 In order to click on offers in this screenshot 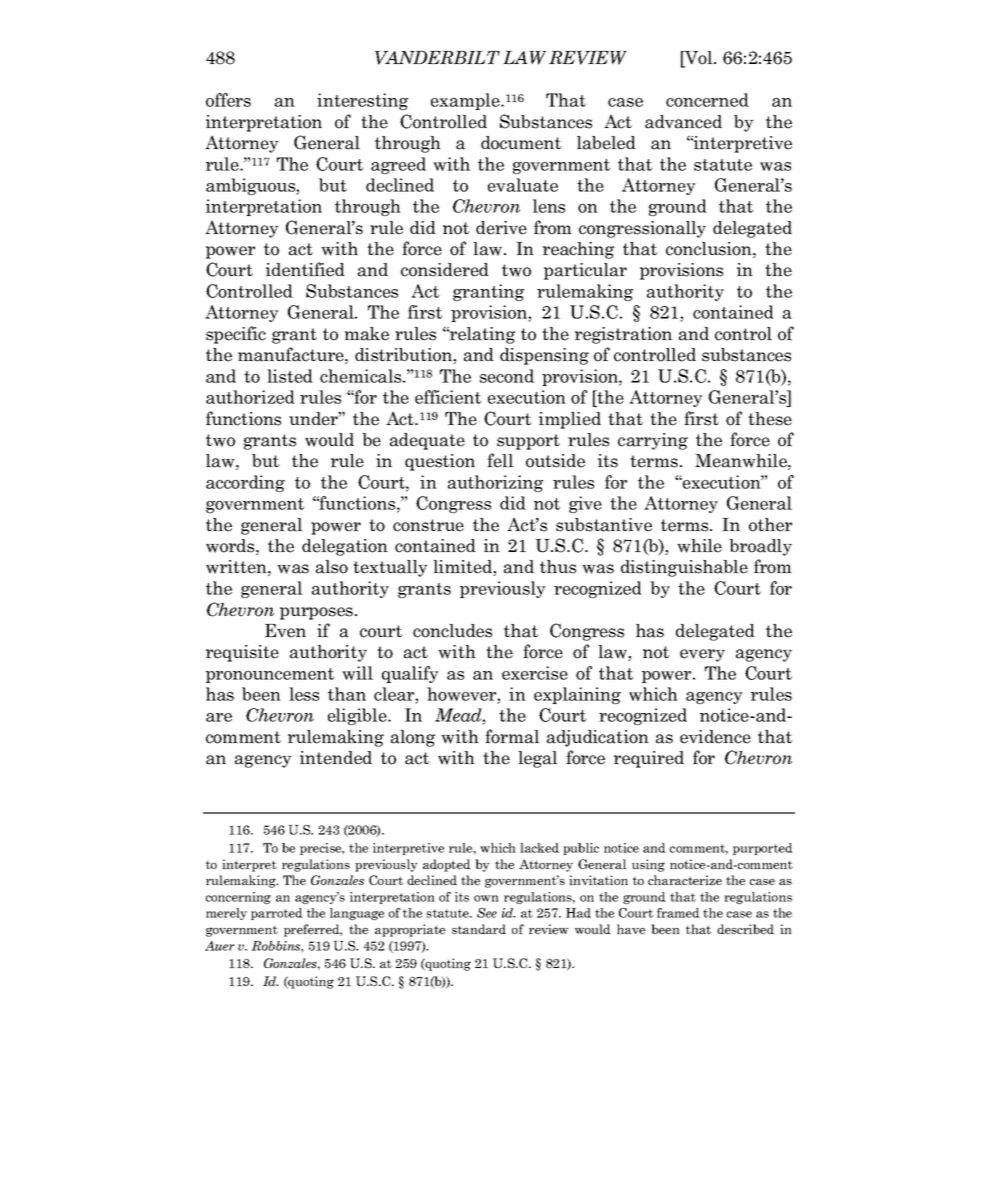, I will do `click(228, 100)`.
